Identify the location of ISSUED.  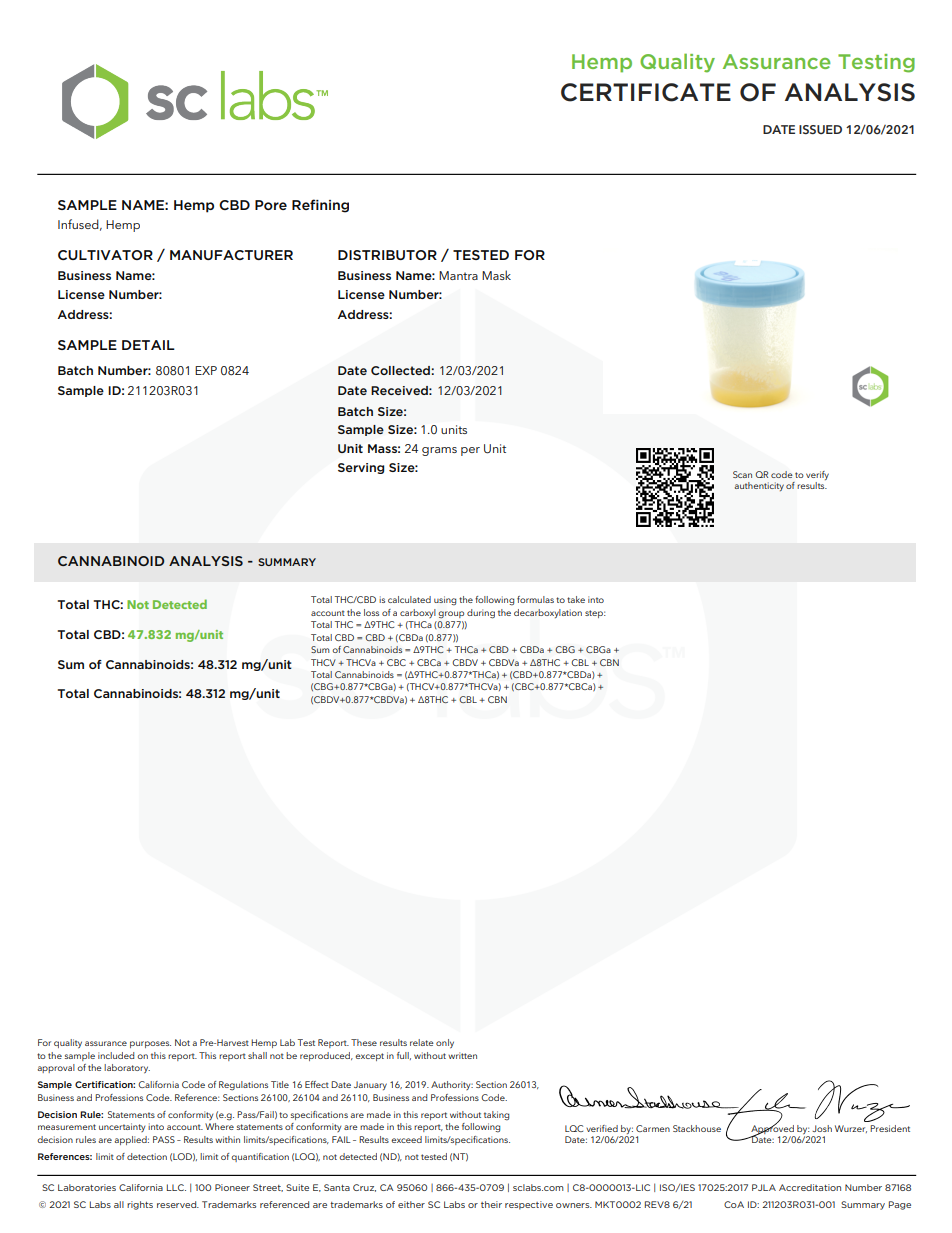
(820, 129).
